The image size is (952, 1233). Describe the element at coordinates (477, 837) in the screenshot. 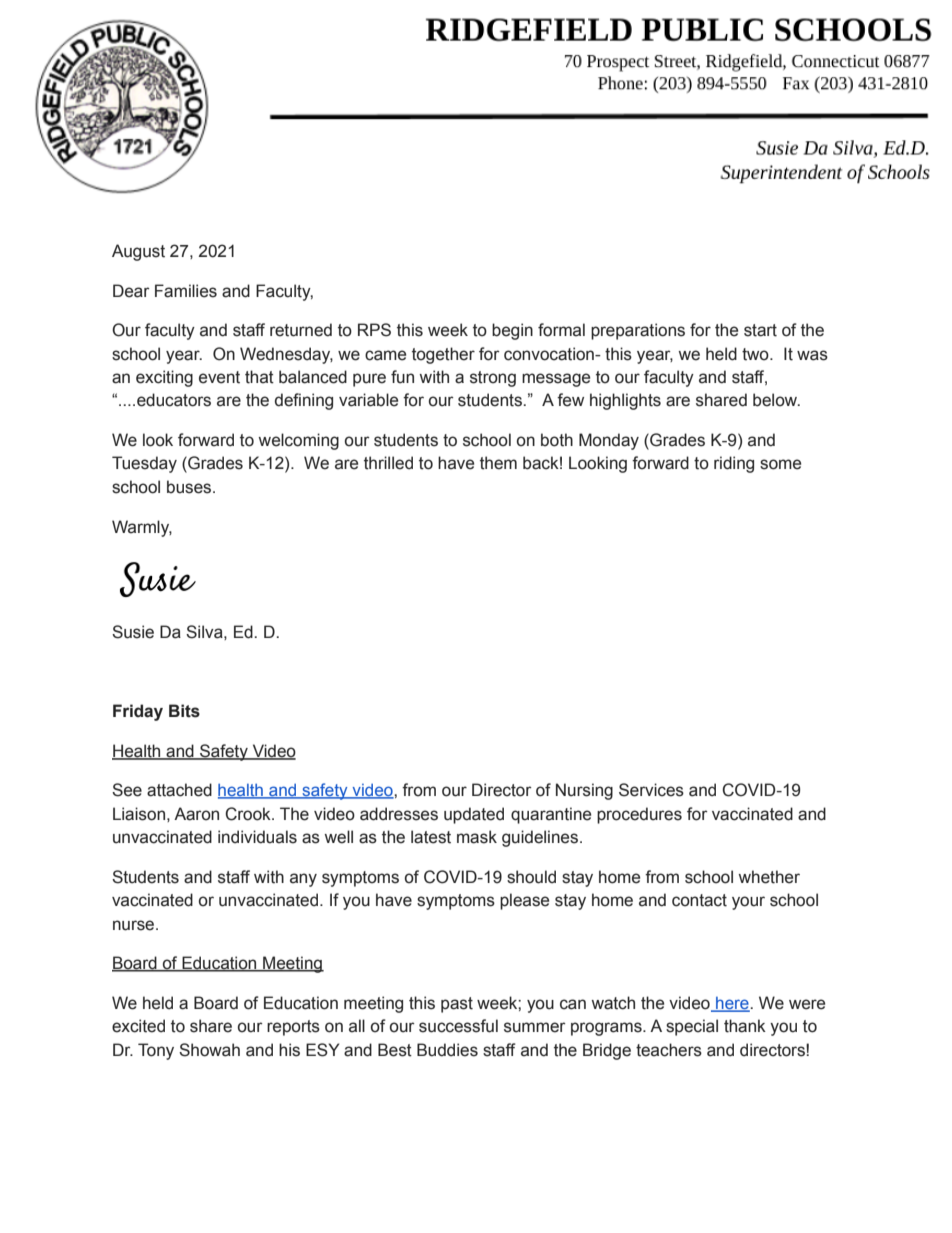

I see `mask` at that location.
